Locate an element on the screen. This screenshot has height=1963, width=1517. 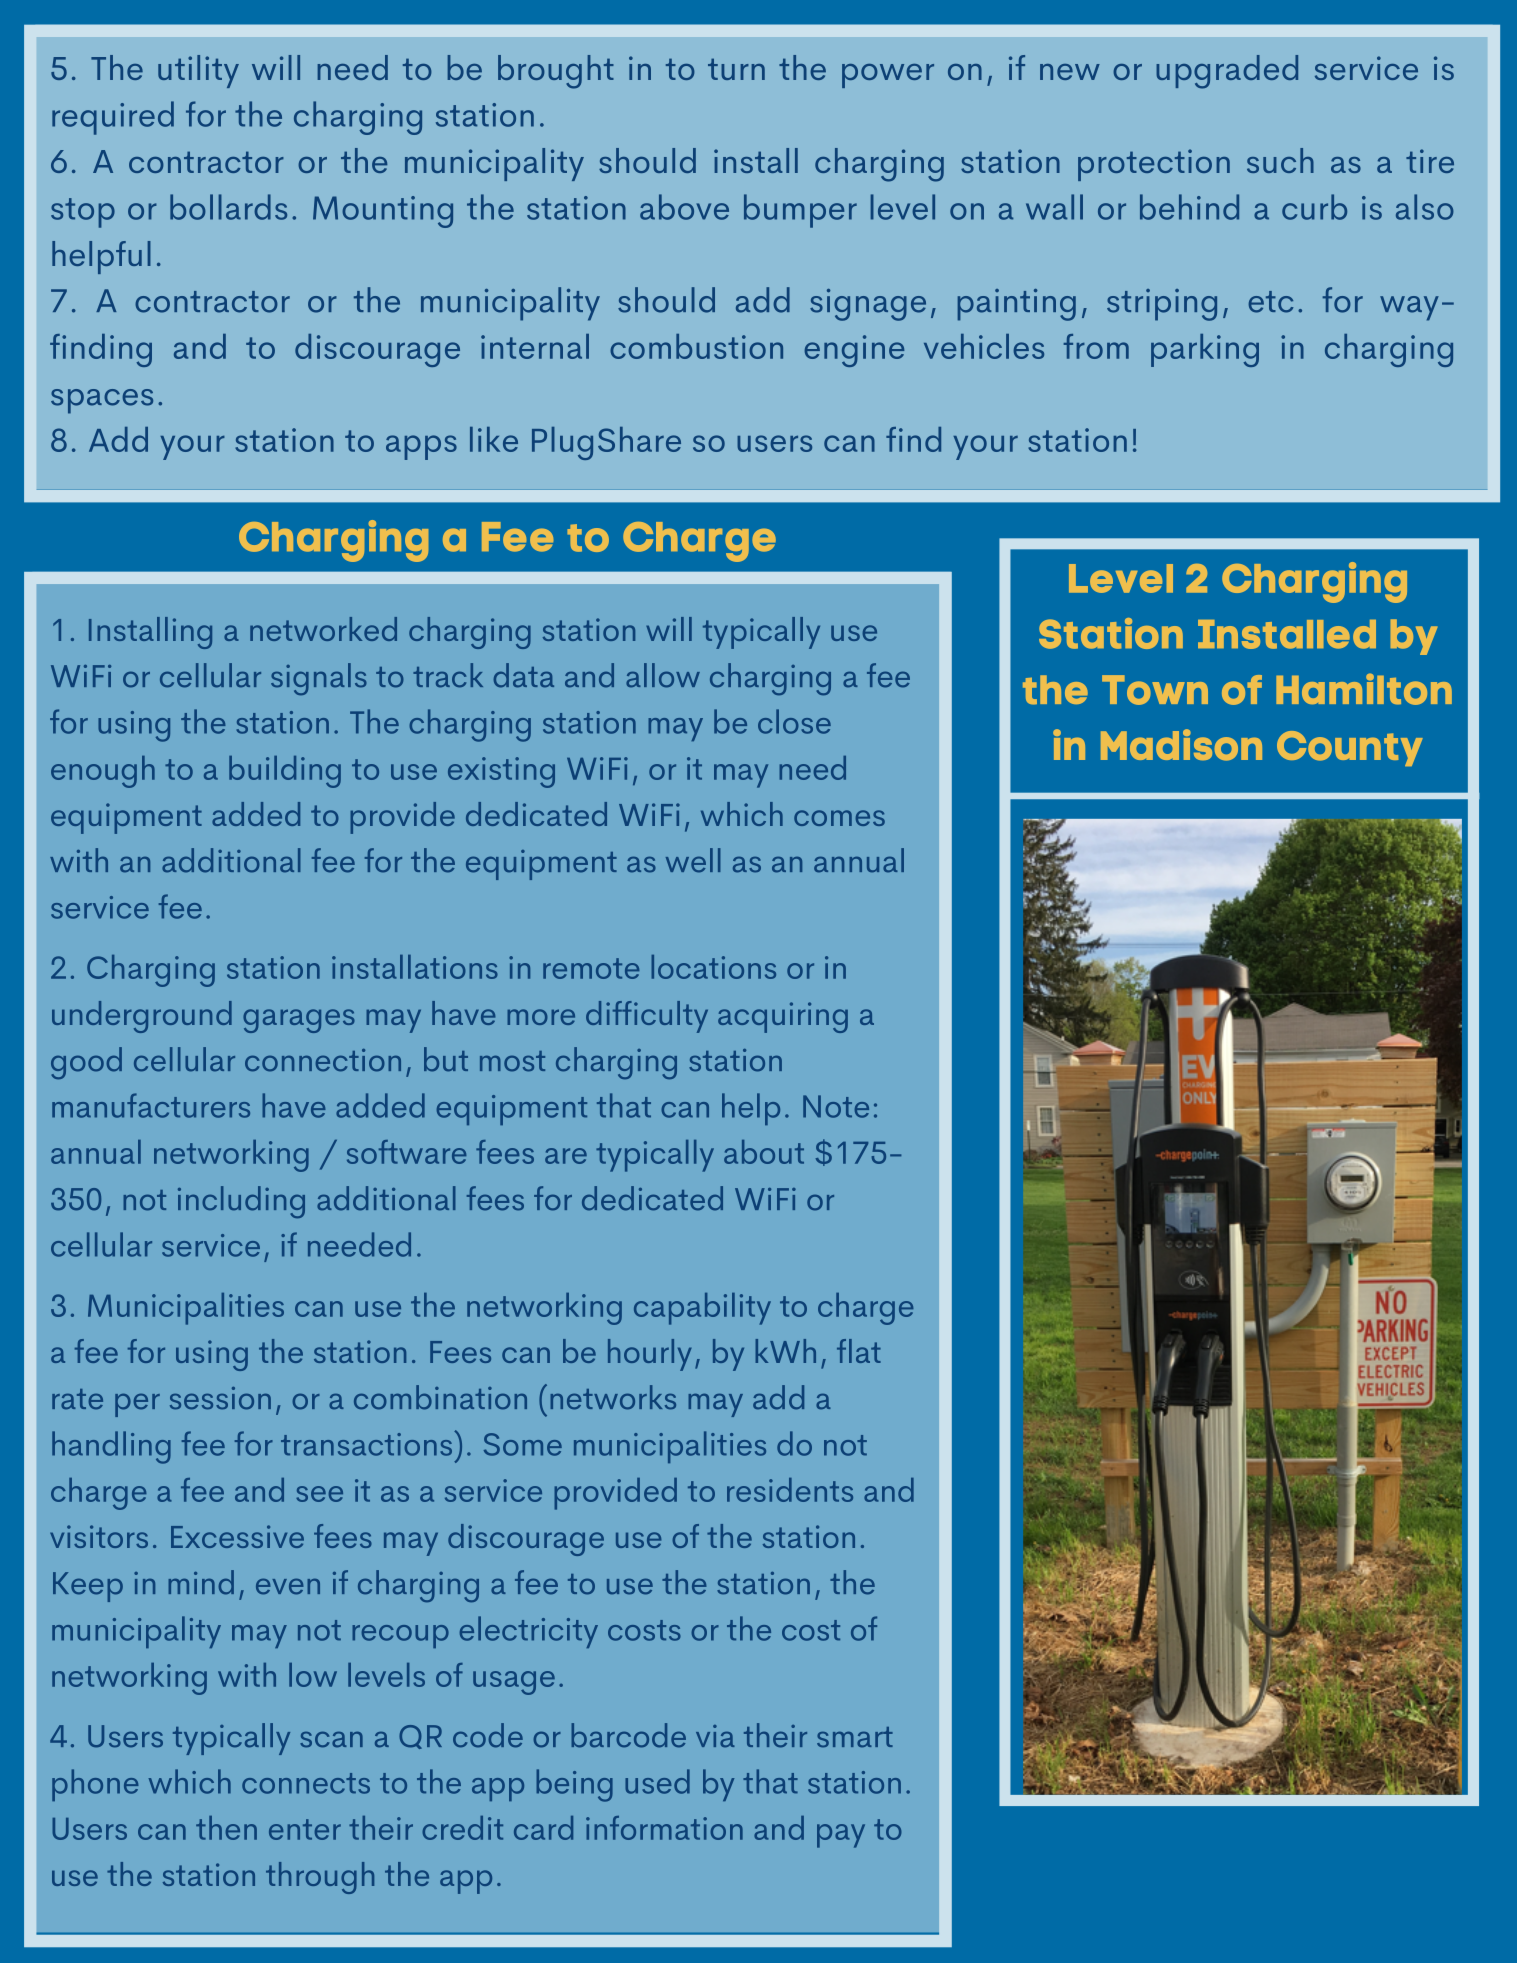
including is located at coordinates (241, 1202).
